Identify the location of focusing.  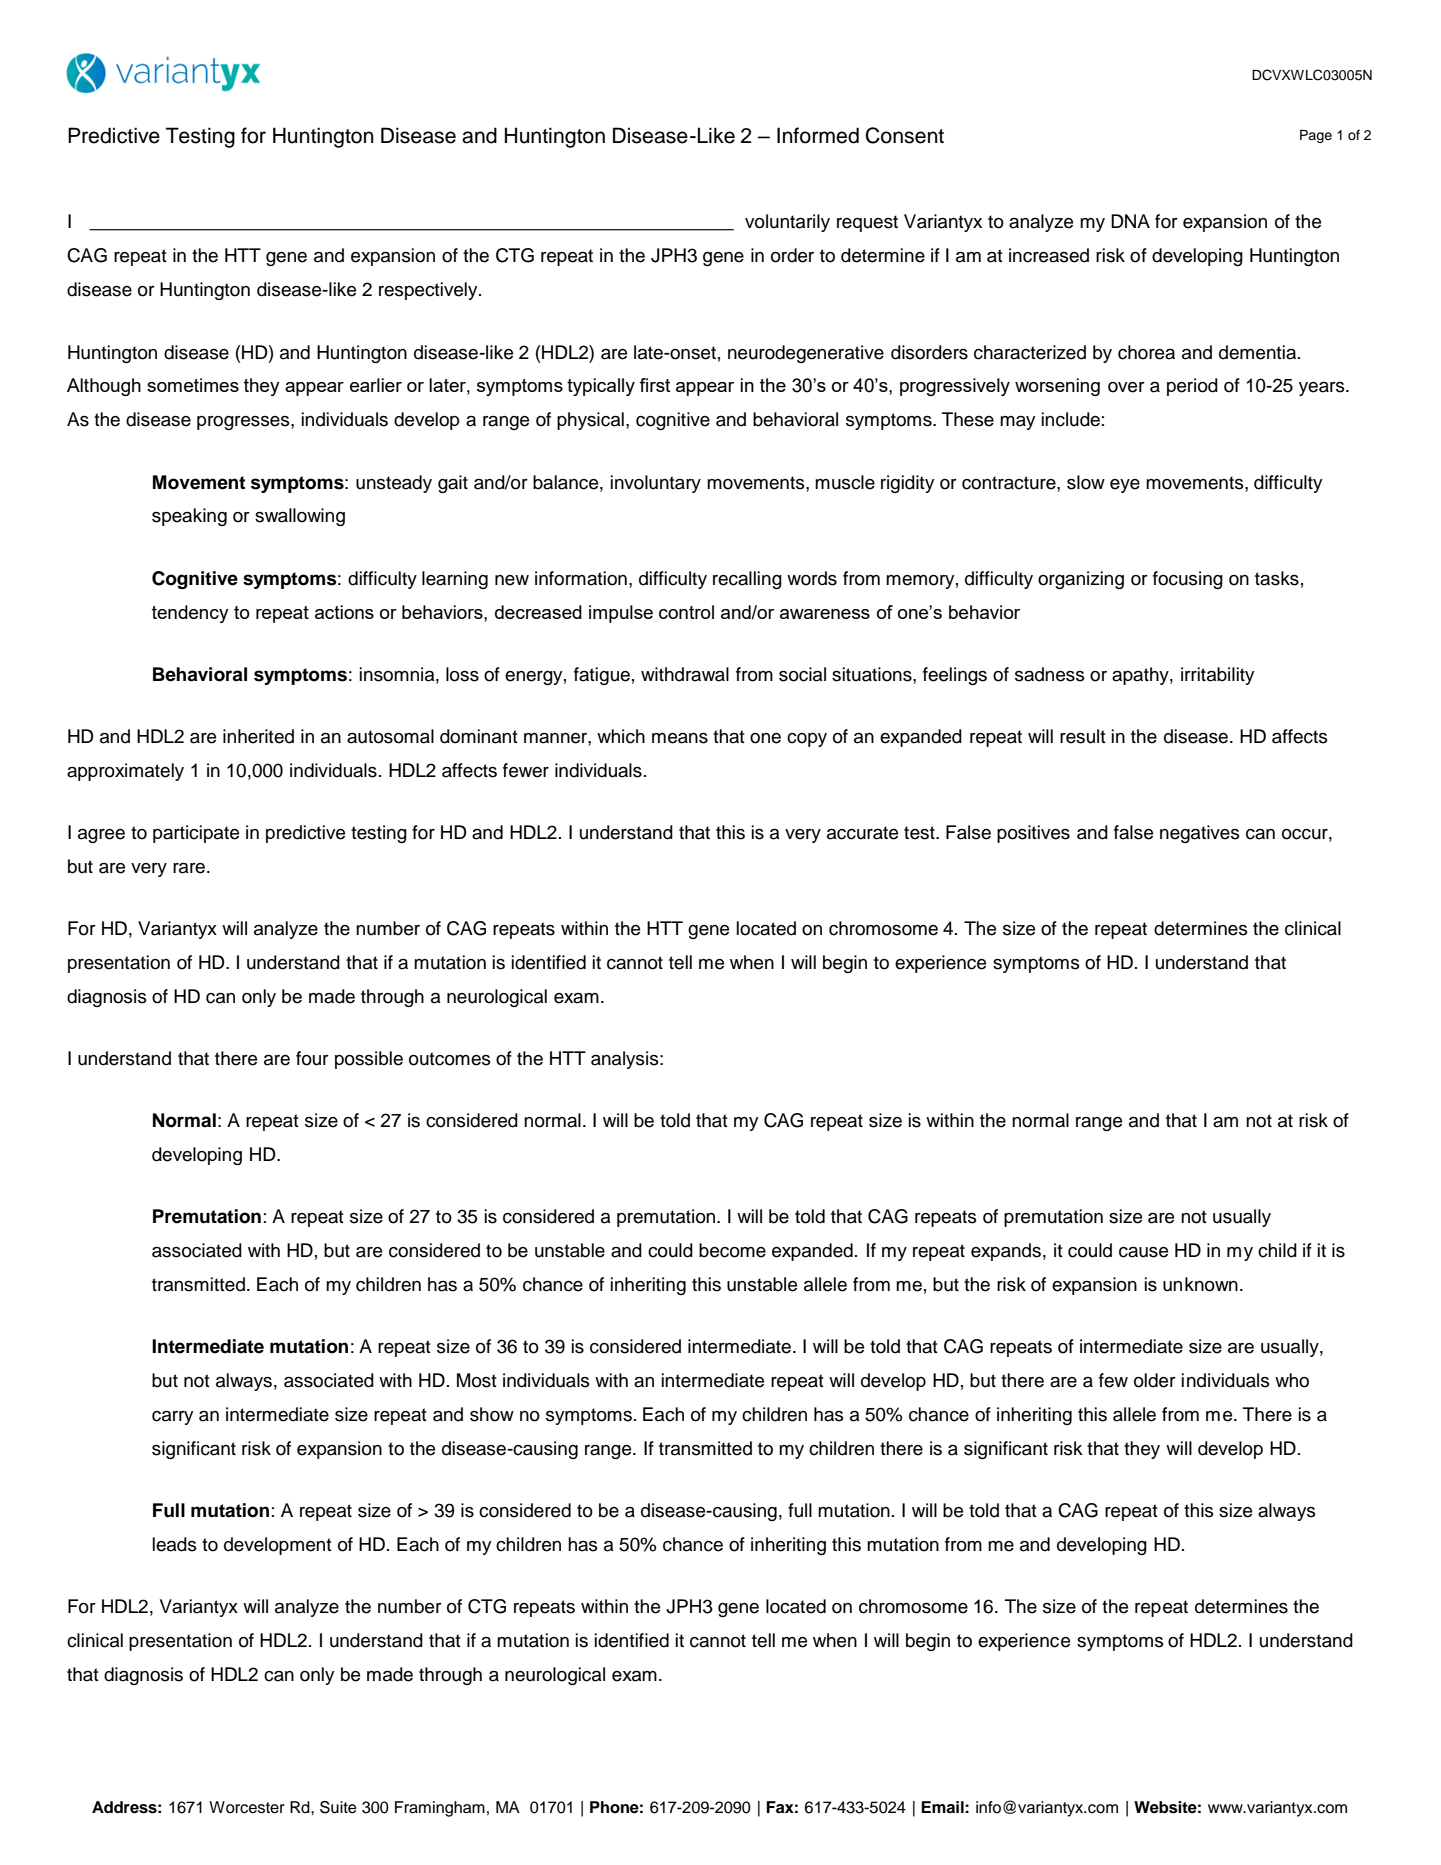
(1188, 580).
